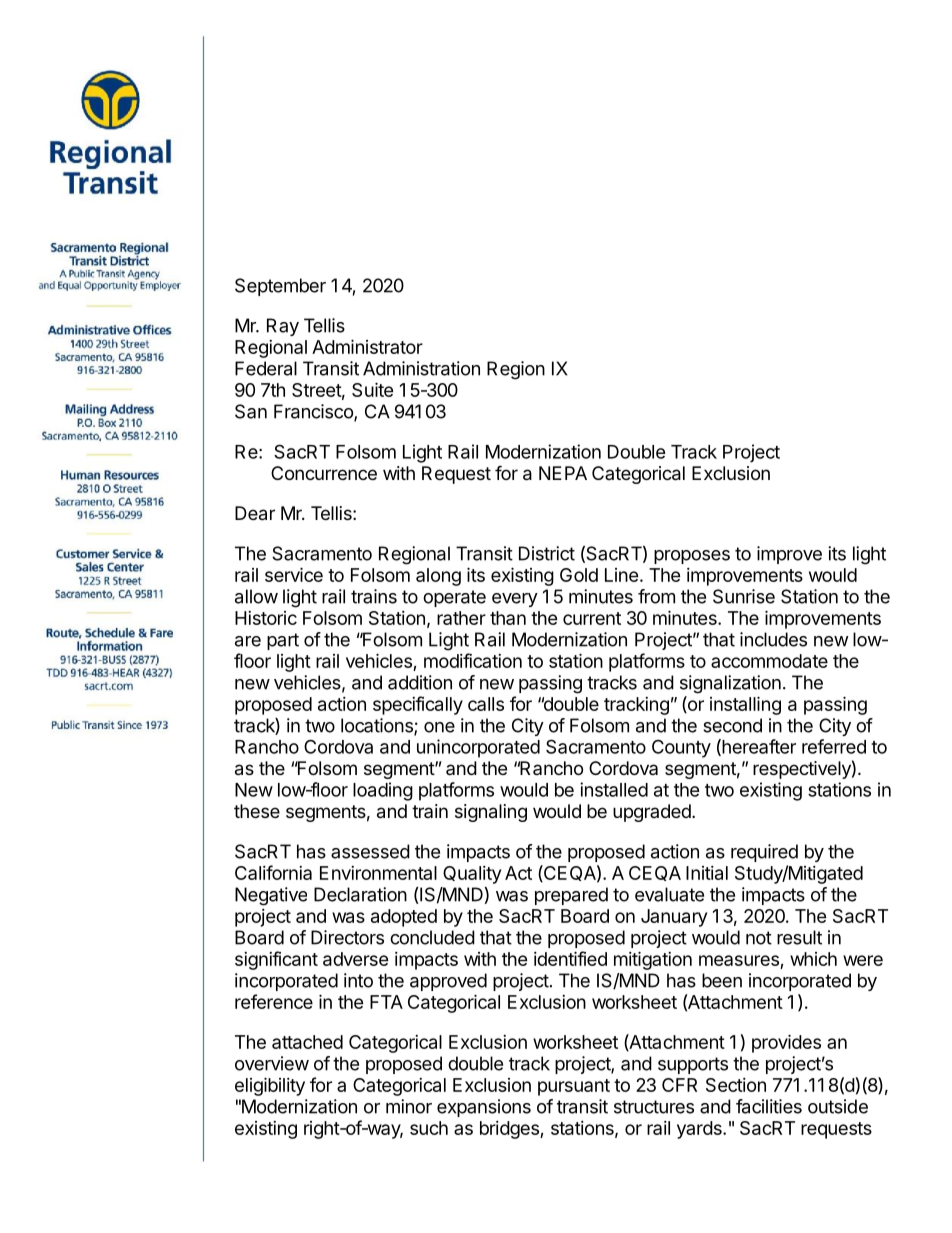  Describe the element at coordinates (769, 1106) in the screenshot. I see `facilities` at that location.
